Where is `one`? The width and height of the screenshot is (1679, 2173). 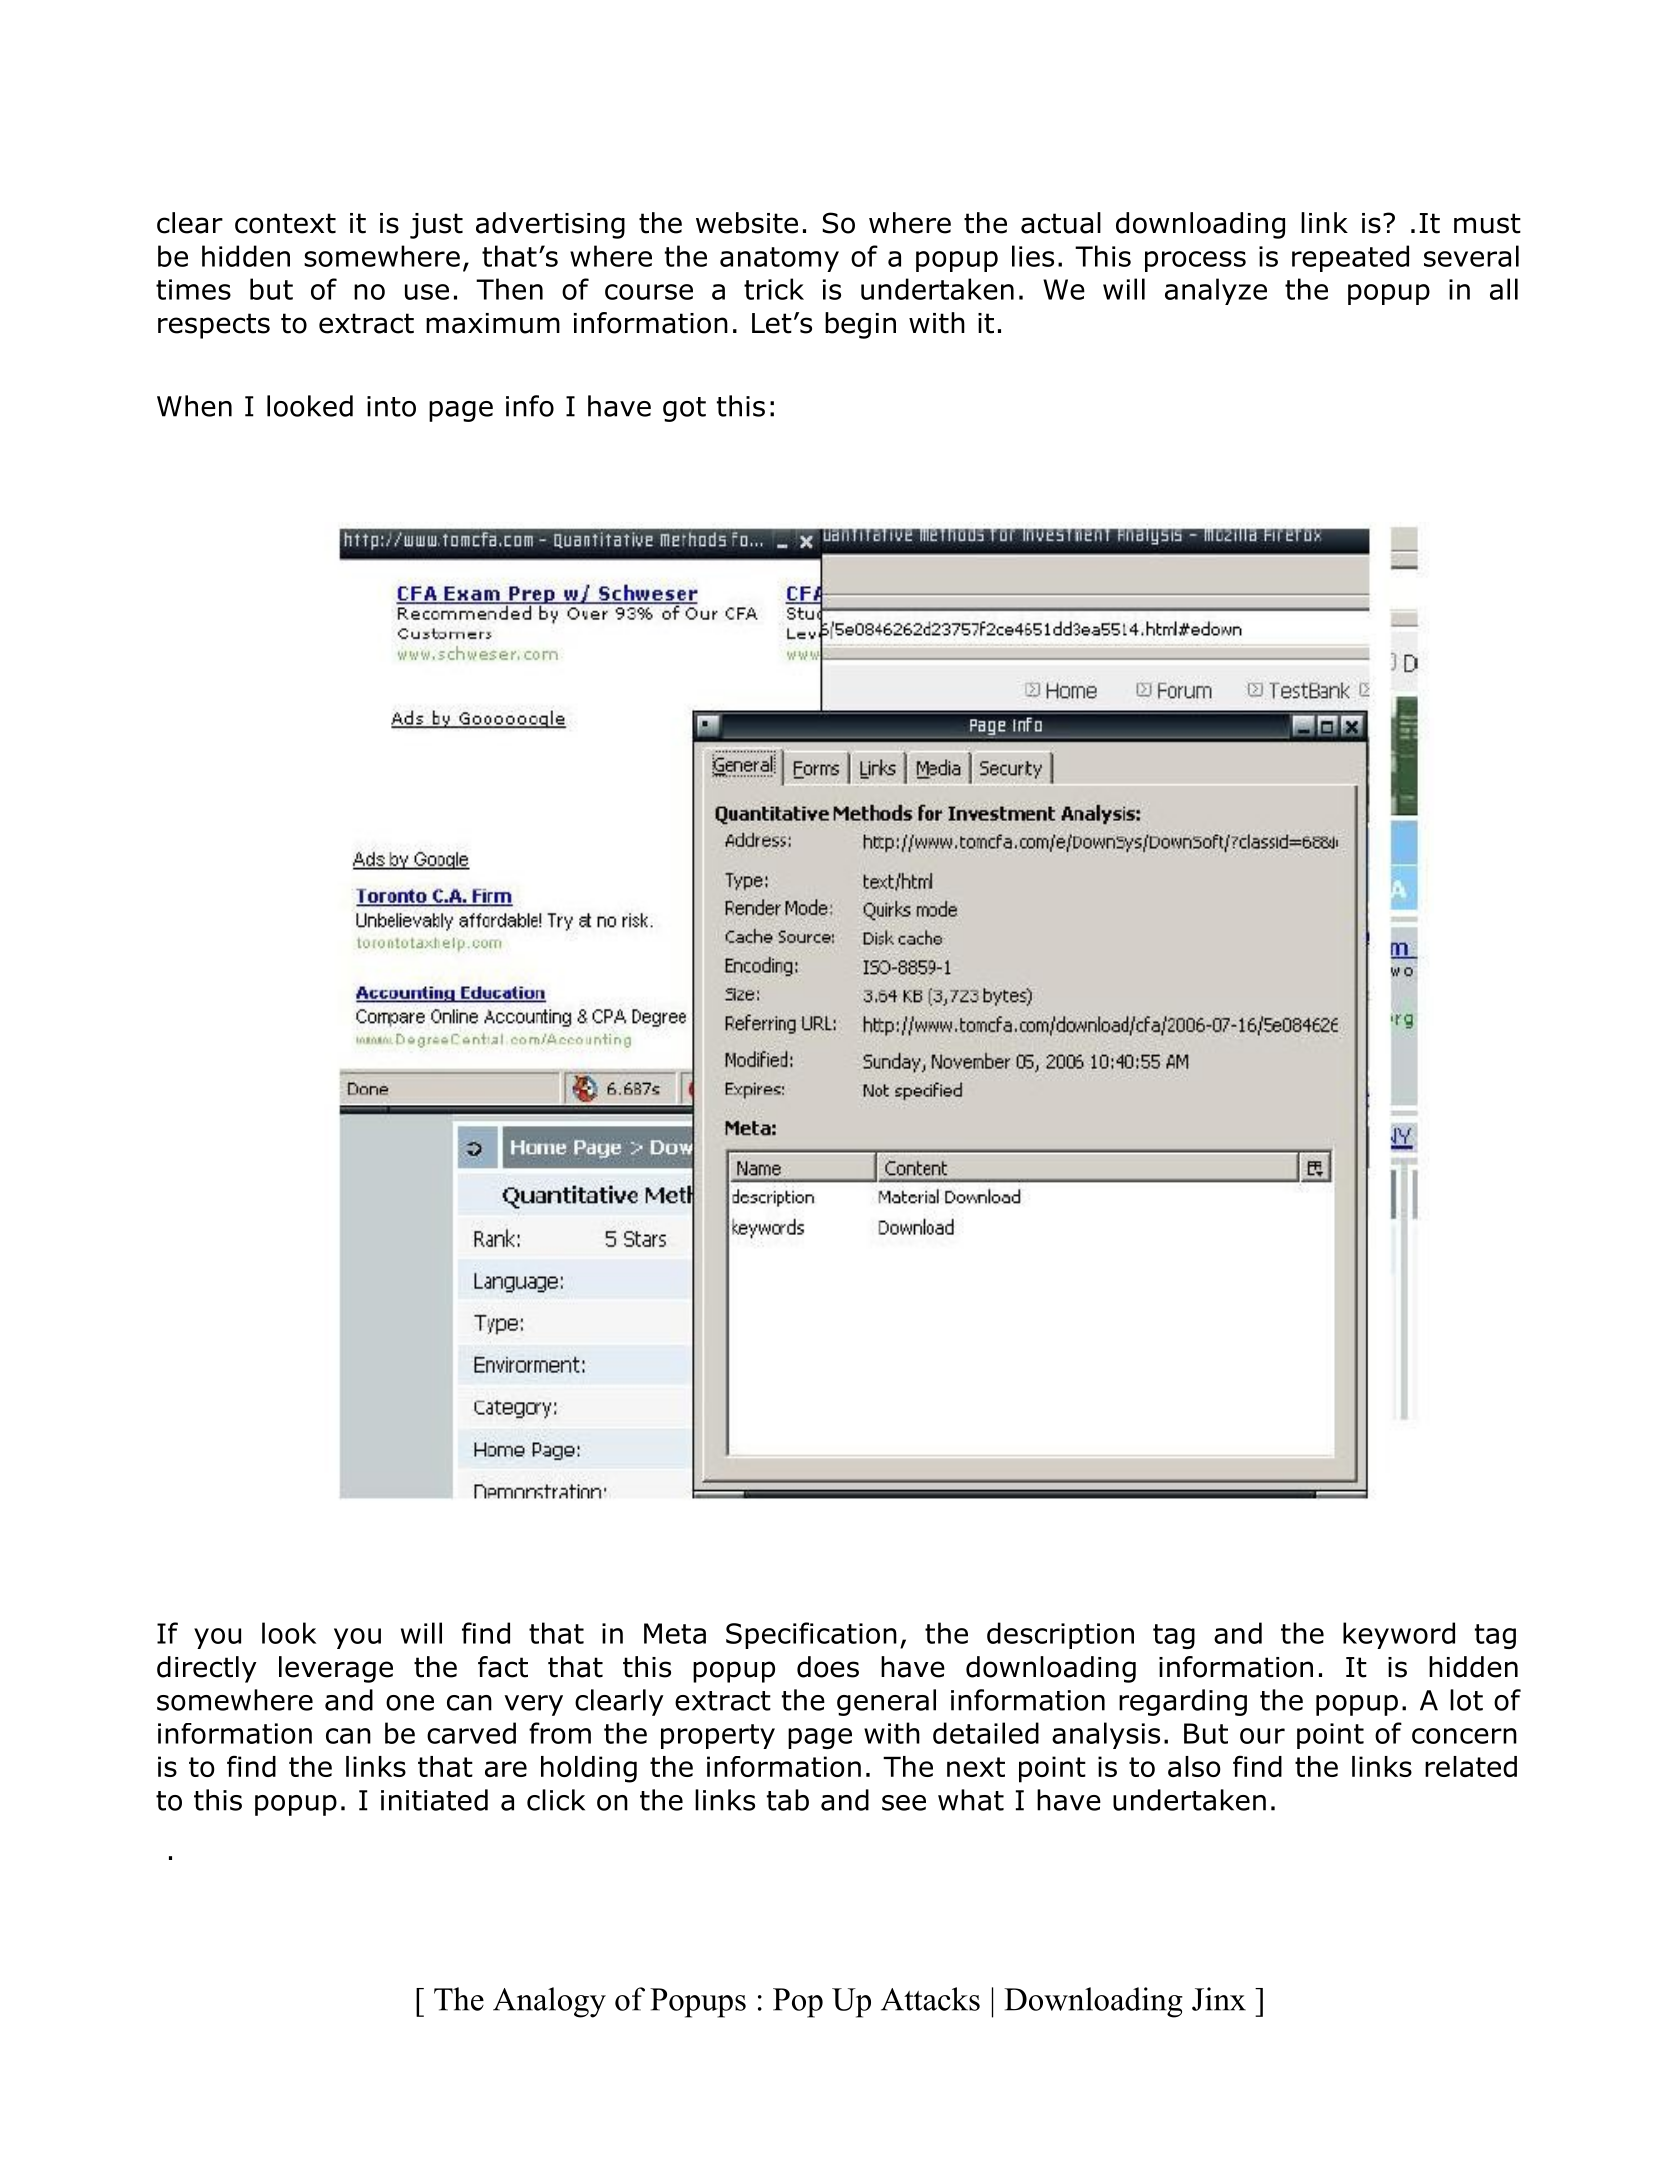 one is located at coordinates (410, 1703).
